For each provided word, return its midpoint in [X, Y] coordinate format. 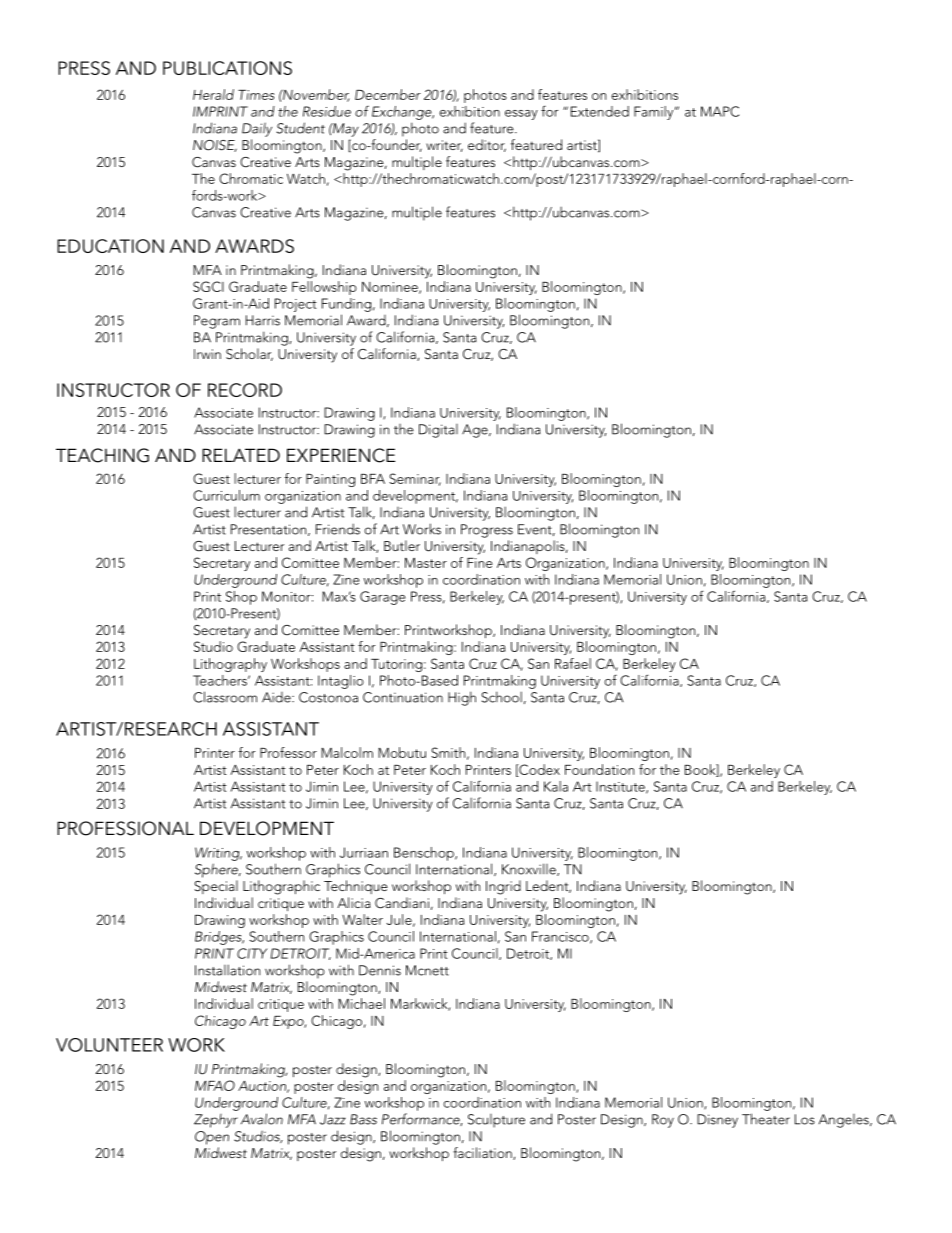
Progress [487, 531]
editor [487, 145]
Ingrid [503, 887]
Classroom [225, 697]
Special [216, 887]
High [462, 698]
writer [444, 146]
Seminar [415, 479]
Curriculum [226, 495]
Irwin [207, 354]
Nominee [391, 288]
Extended [600, 111]
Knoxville [530, 869]
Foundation [599, 769]
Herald [213, 94]
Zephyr [216, 1121]
